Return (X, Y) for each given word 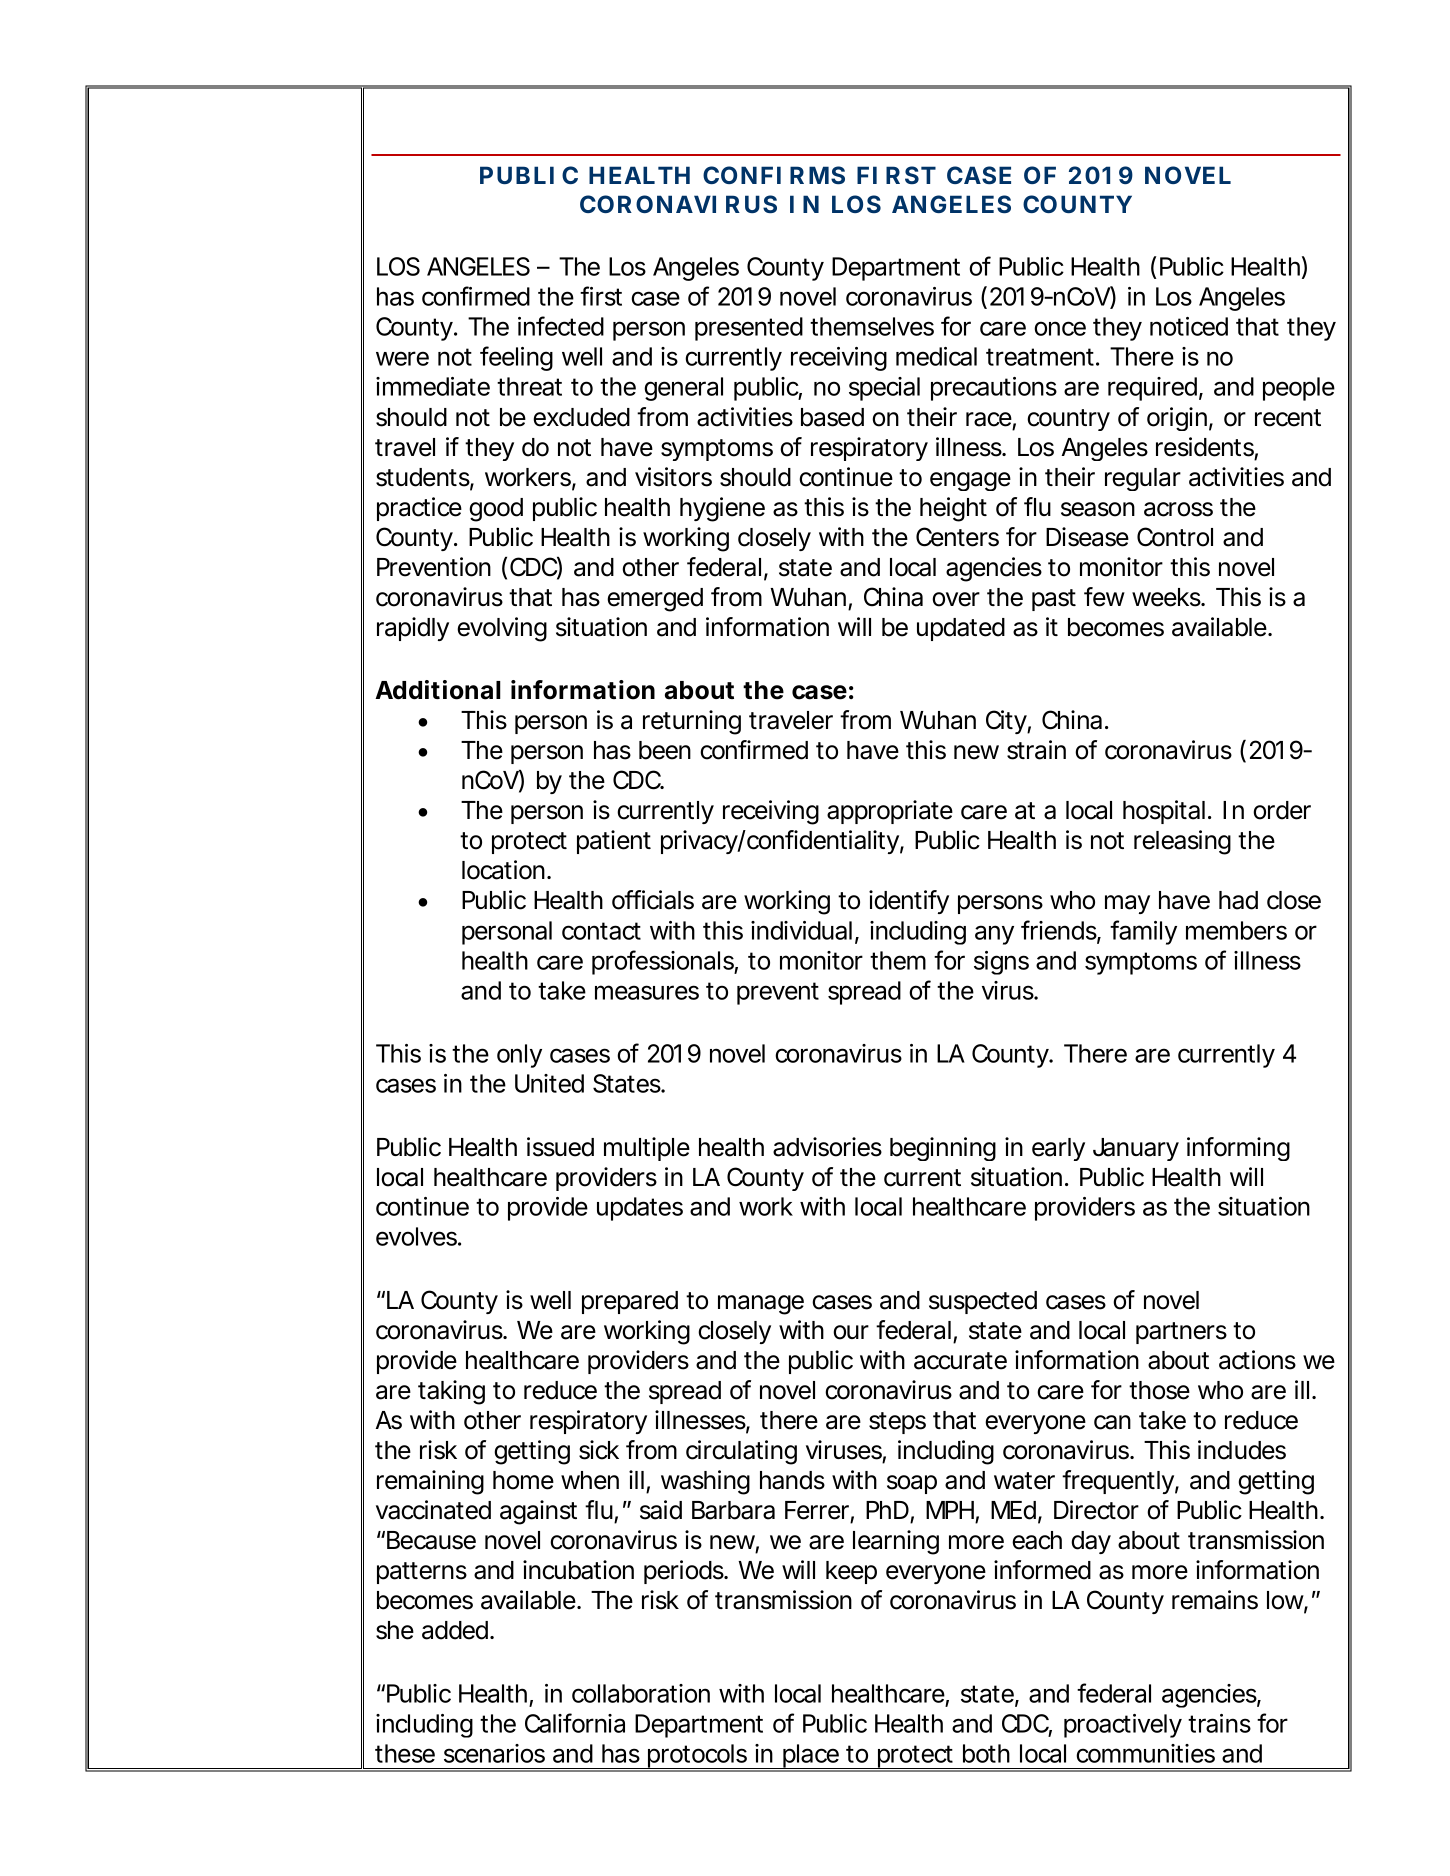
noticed (1189, 326)
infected (561, 326)
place (811, 1757)
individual (801, 930)
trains (1219, 1723)
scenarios (494, 1753)
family (1143, 932)
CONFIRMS (774, 175)
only (519, 1056)
